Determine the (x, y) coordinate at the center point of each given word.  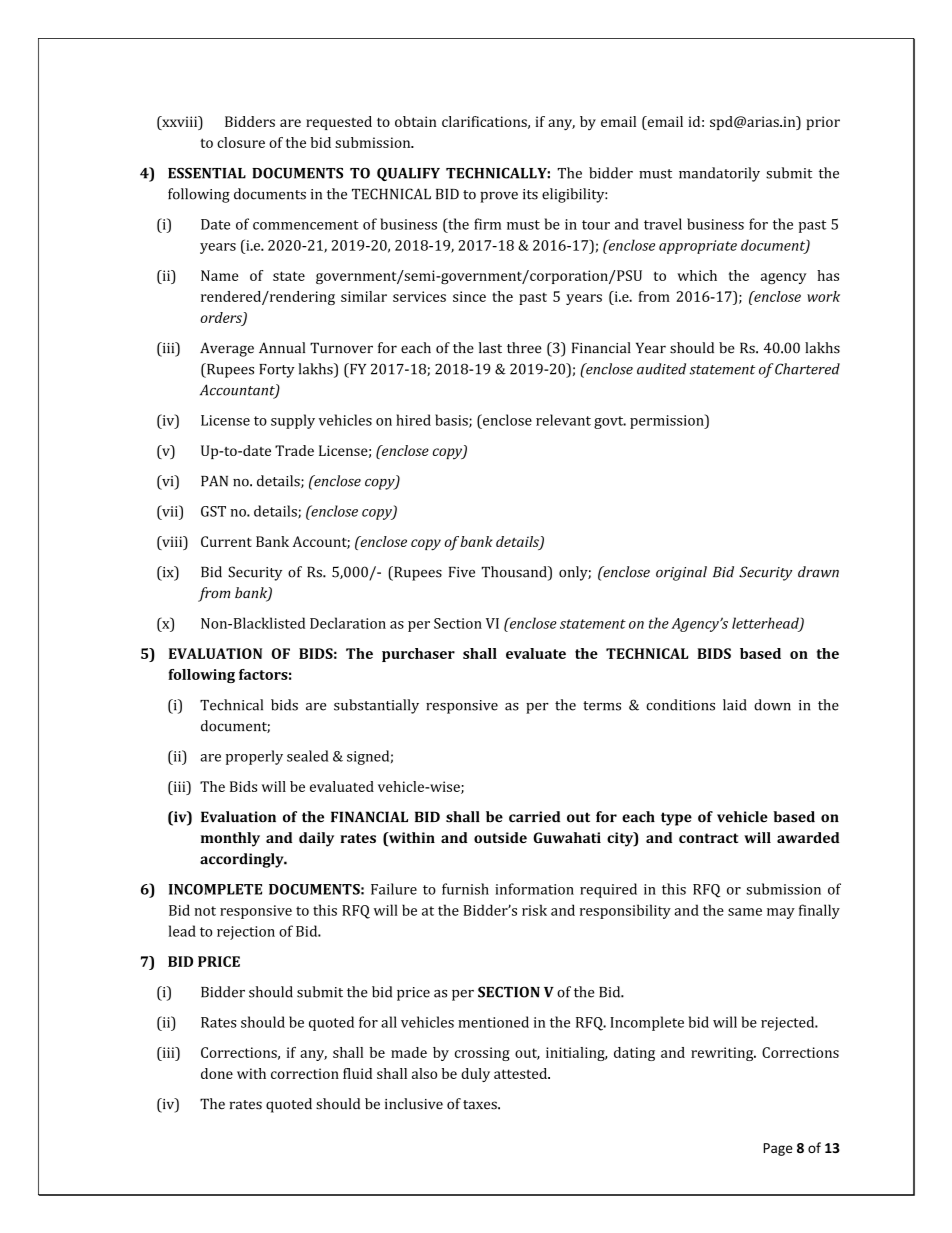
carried (534, 817)
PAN (214, 480)
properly (254, 757)
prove (499, 197)
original (681, 573)
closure (241, 142)
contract (708, 838)
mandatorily (719, 174)
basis (452, 421)
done (217, 1073)
